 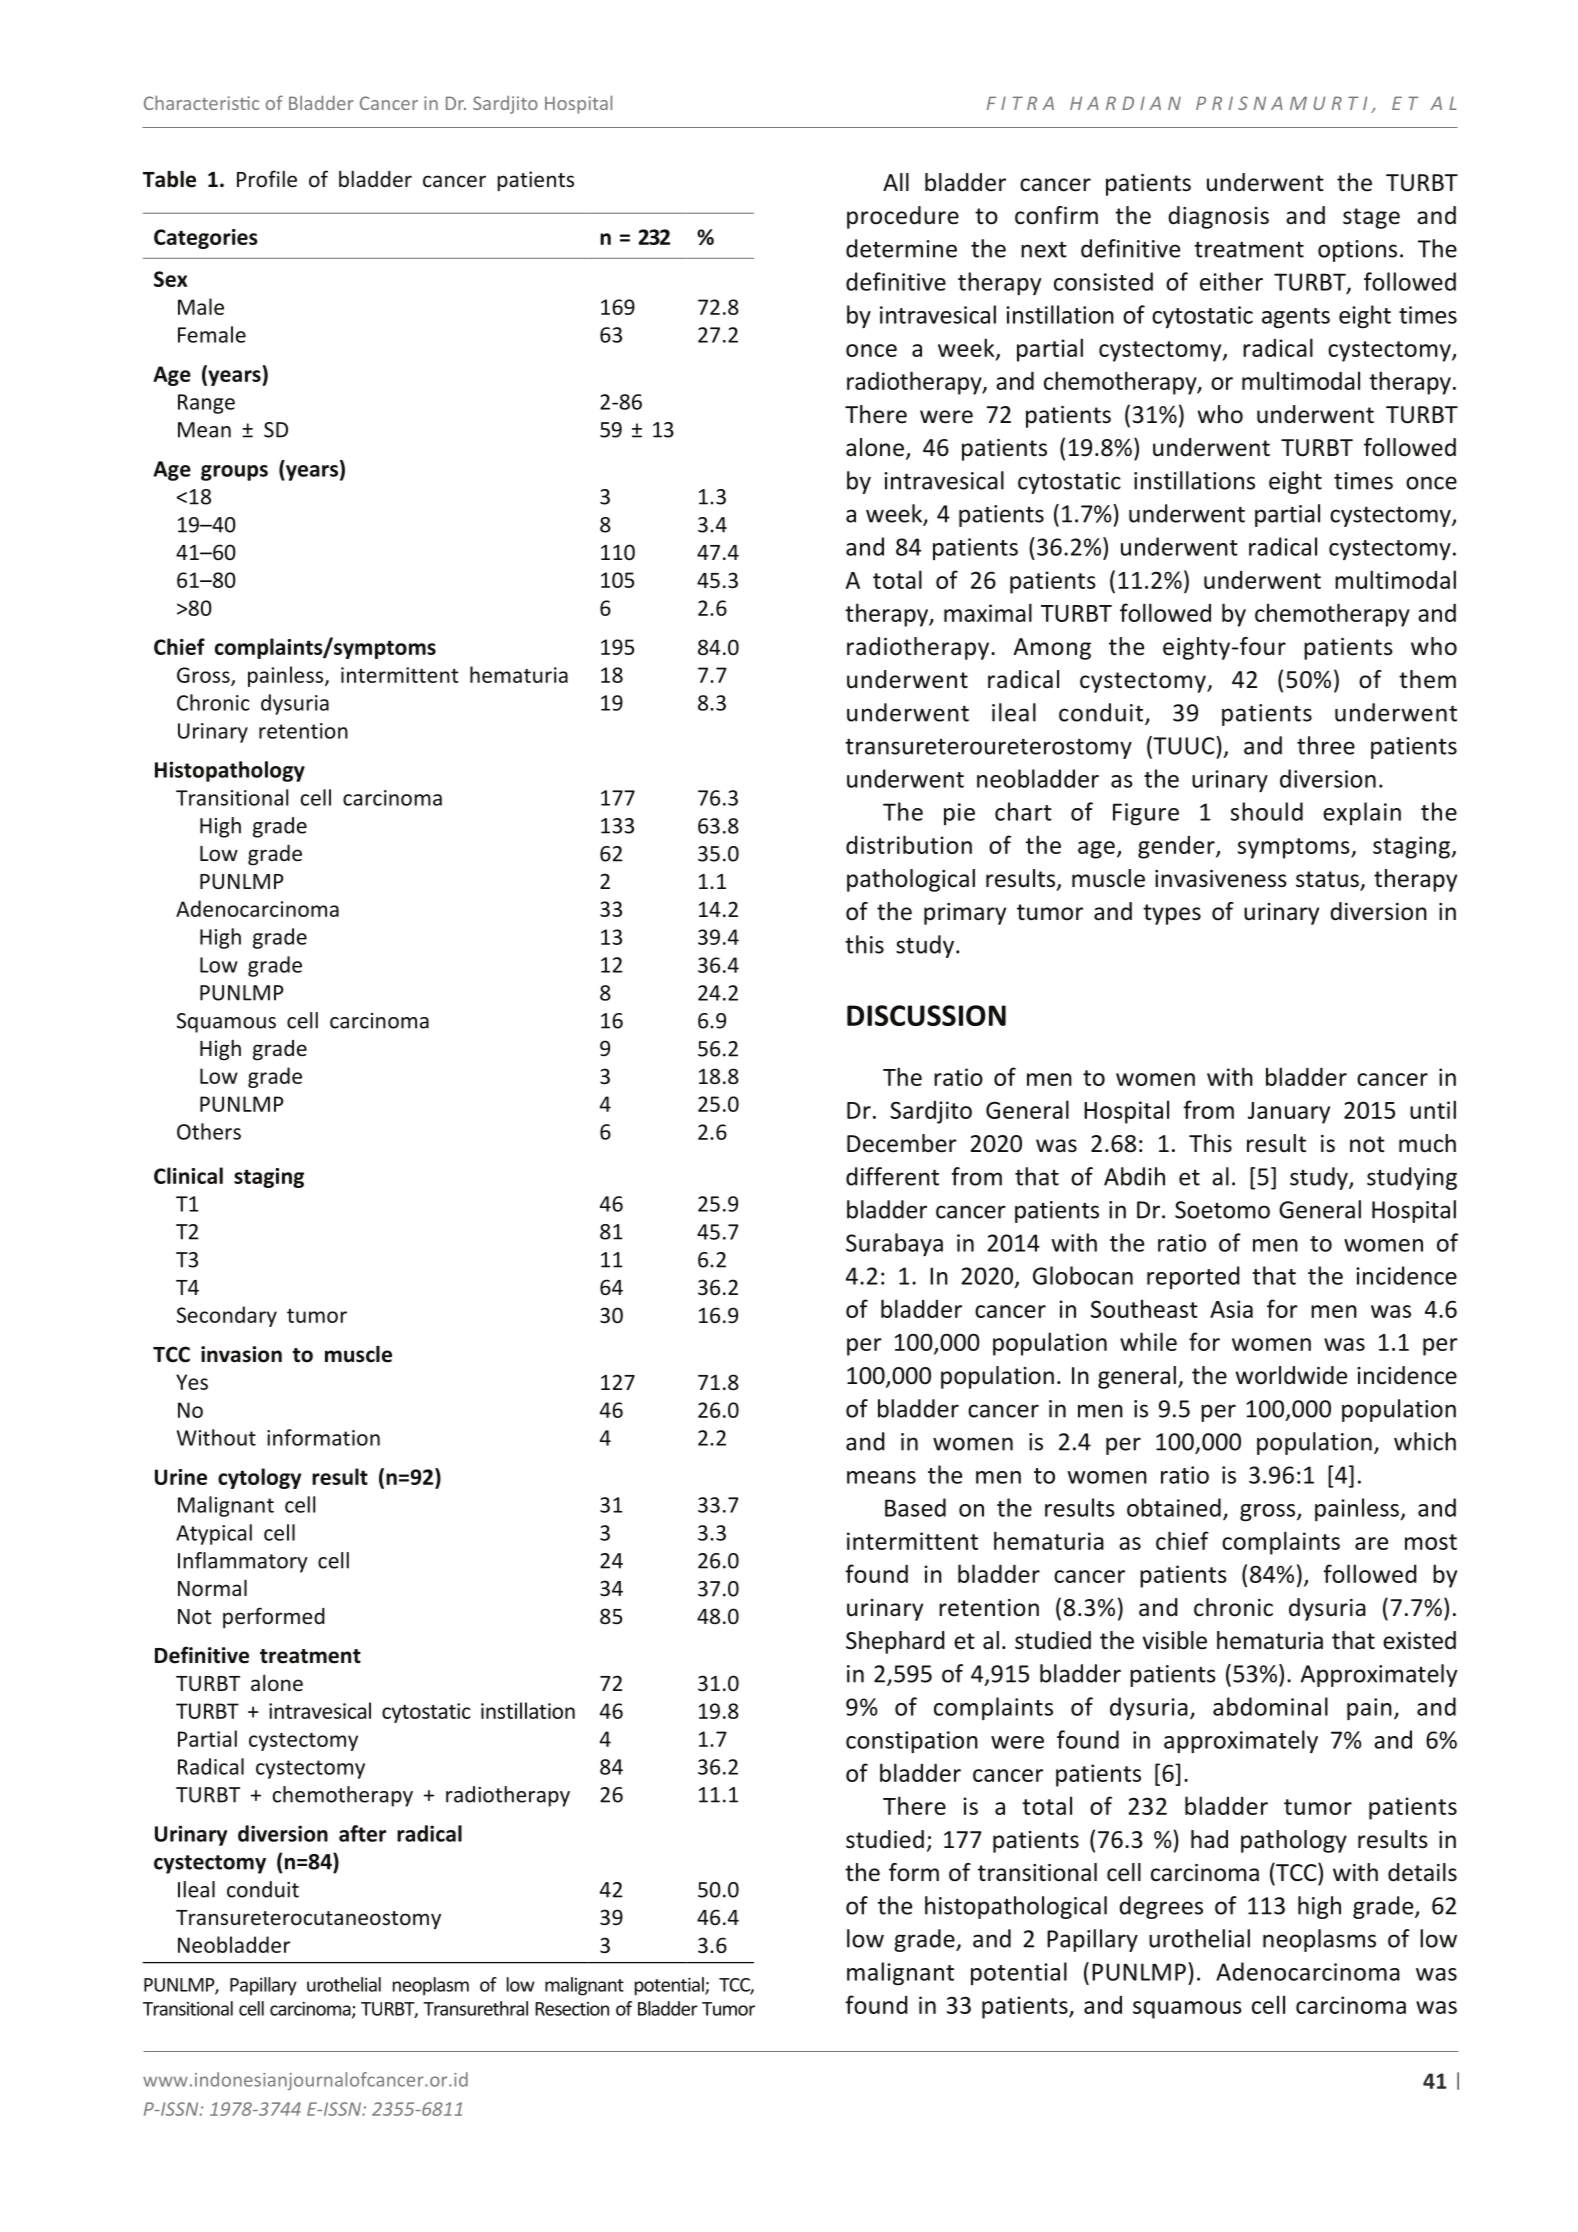 I want to click on maximal, so click(x=988, y=612).
